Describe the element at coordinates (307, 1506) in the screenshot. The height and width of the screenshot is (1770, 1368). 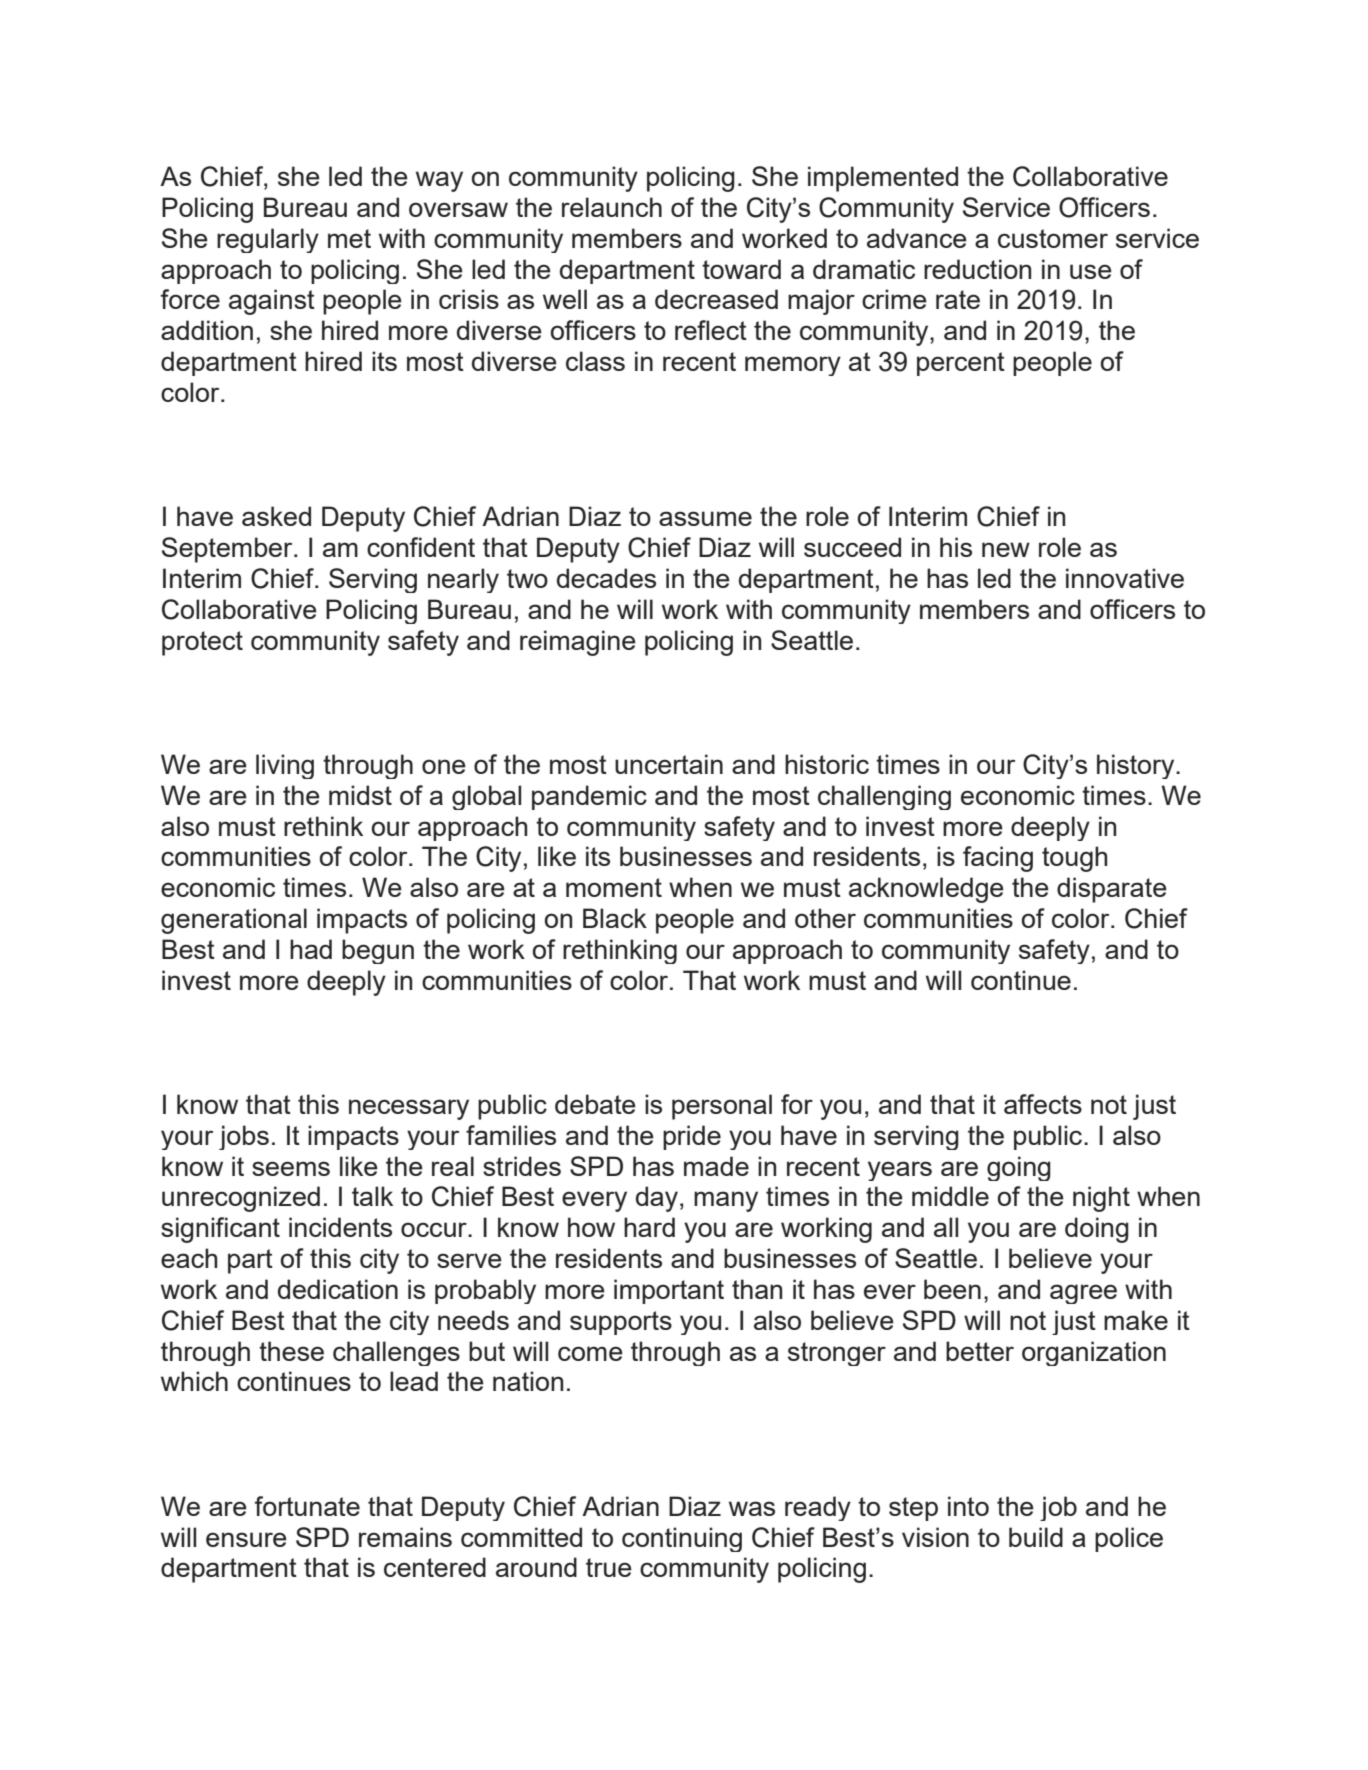
I see `fortunate` at that location.
